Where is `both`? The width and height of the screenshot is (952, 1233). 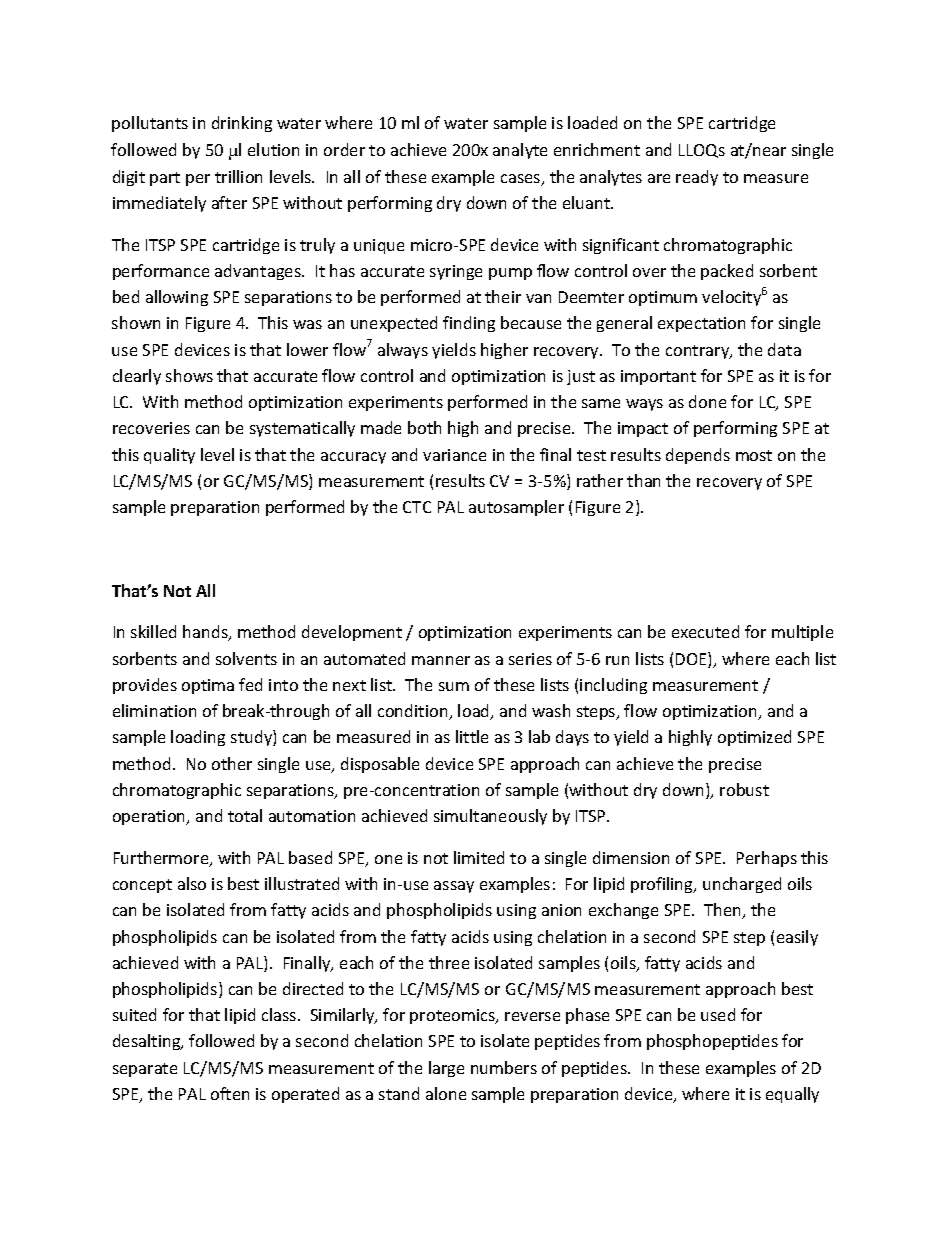
both is located at coordinates (424, 427).
